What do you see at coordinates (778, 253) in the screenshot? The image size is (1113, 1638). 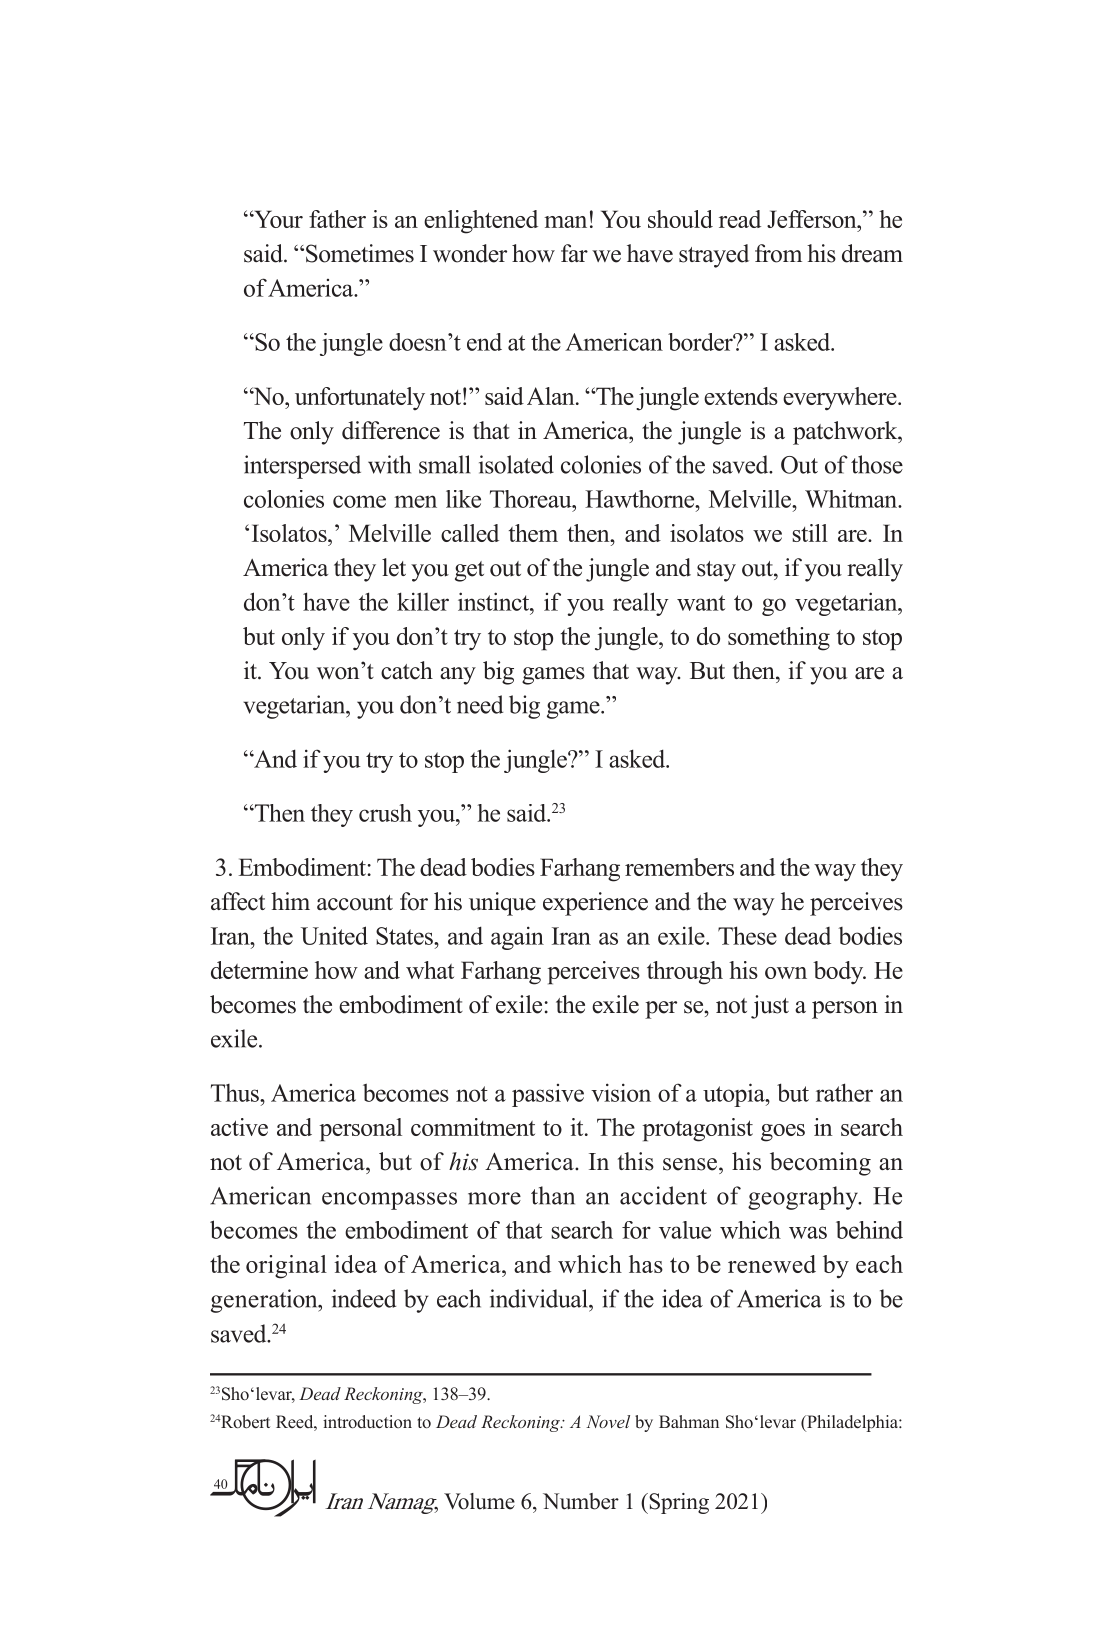 I see `from` at bounding box center [778, 253].
